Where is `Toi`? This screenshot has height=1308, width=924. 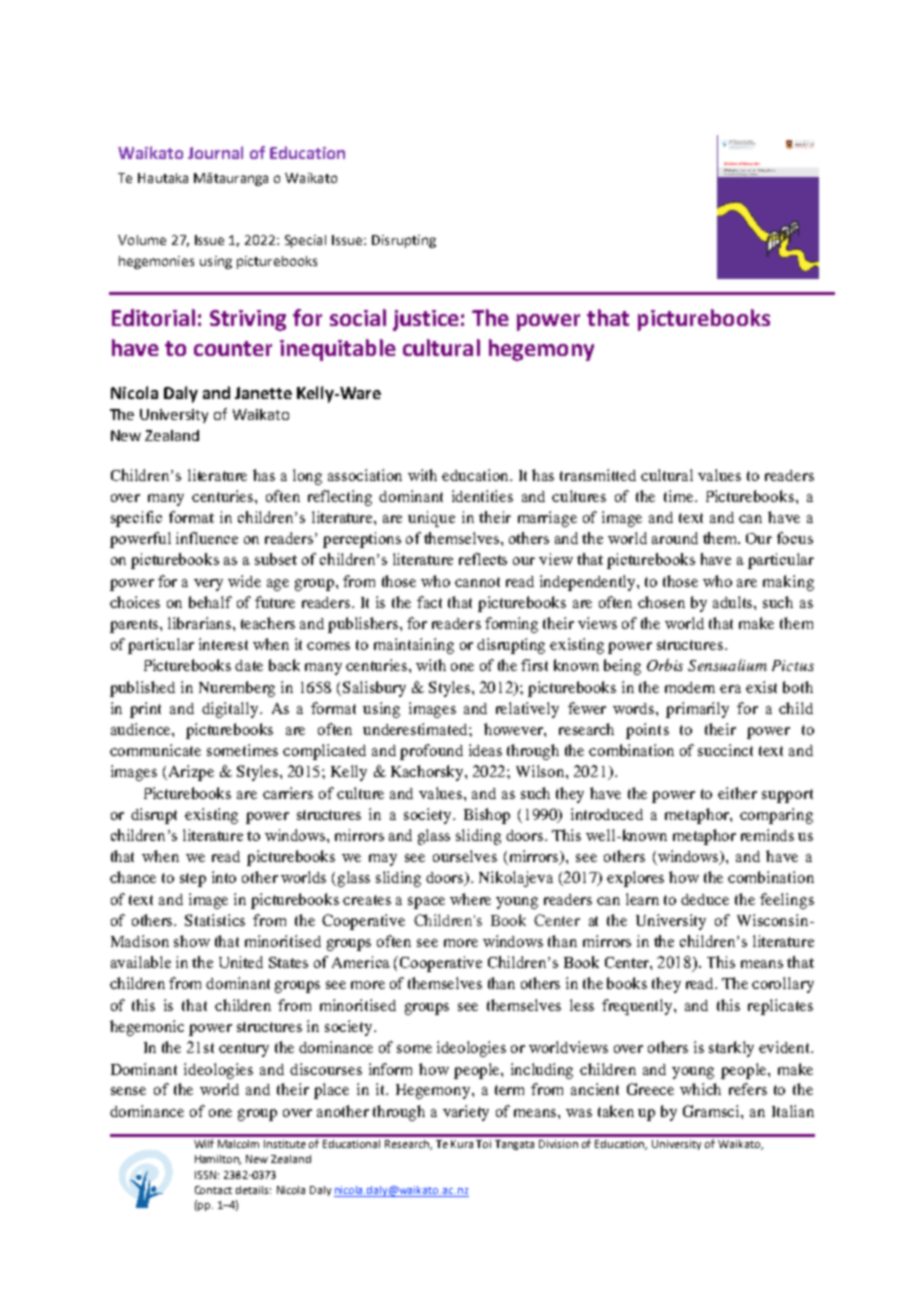
Toi is located at coordinates (483, 1144).
